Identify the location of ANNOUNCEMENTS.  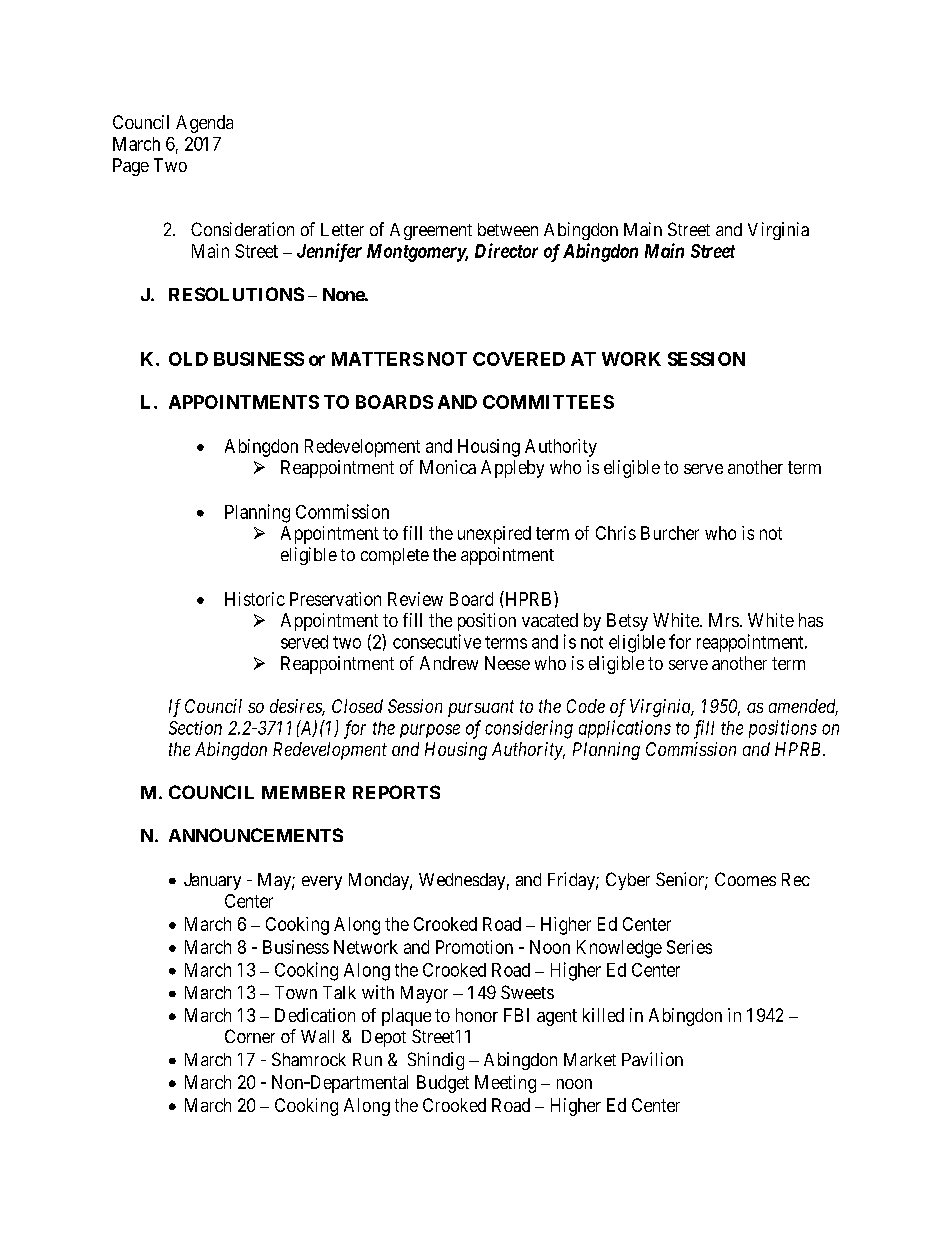
(256, 835).
